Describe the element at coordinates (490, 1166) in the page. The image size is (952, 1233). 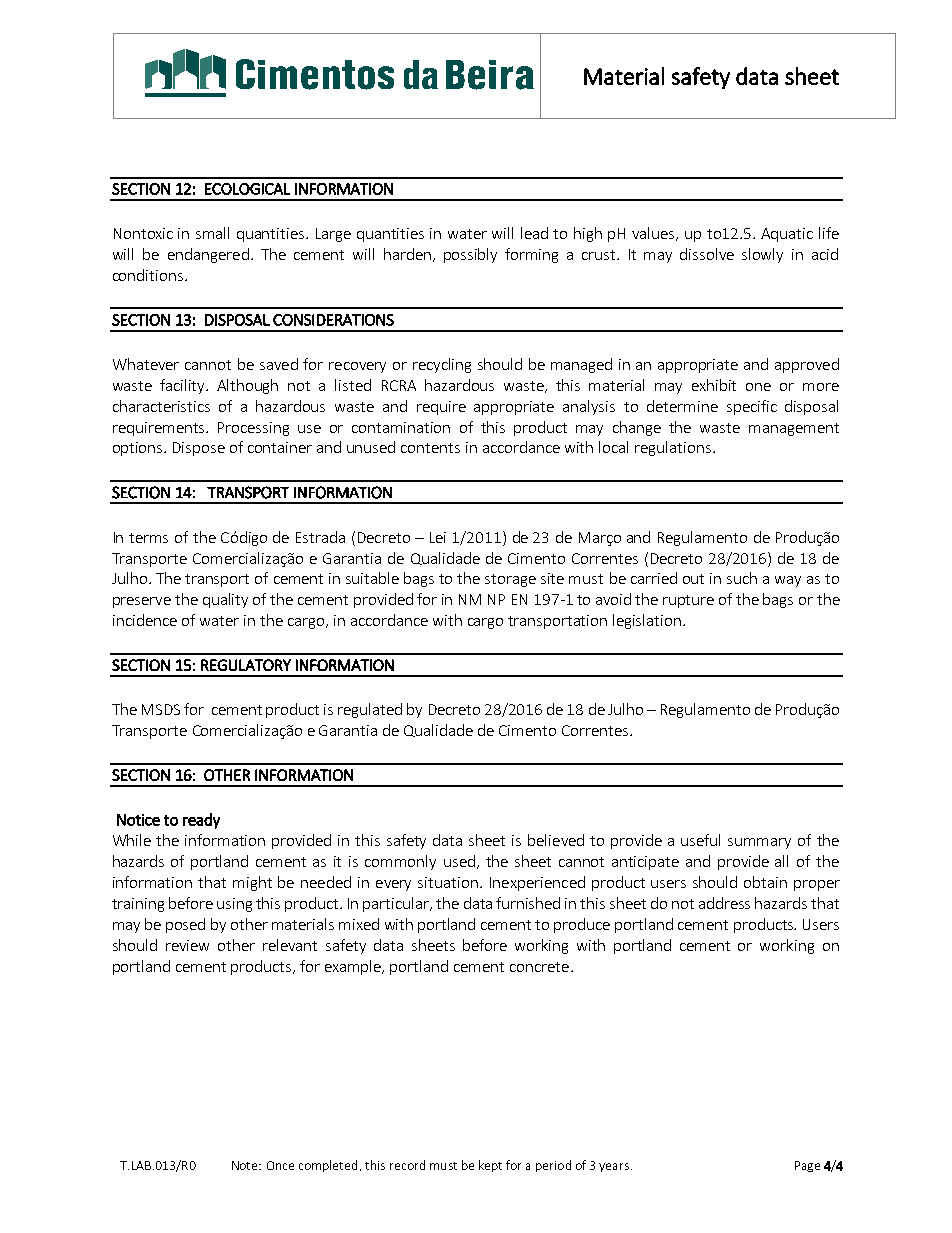
I see `kept` at that location.
